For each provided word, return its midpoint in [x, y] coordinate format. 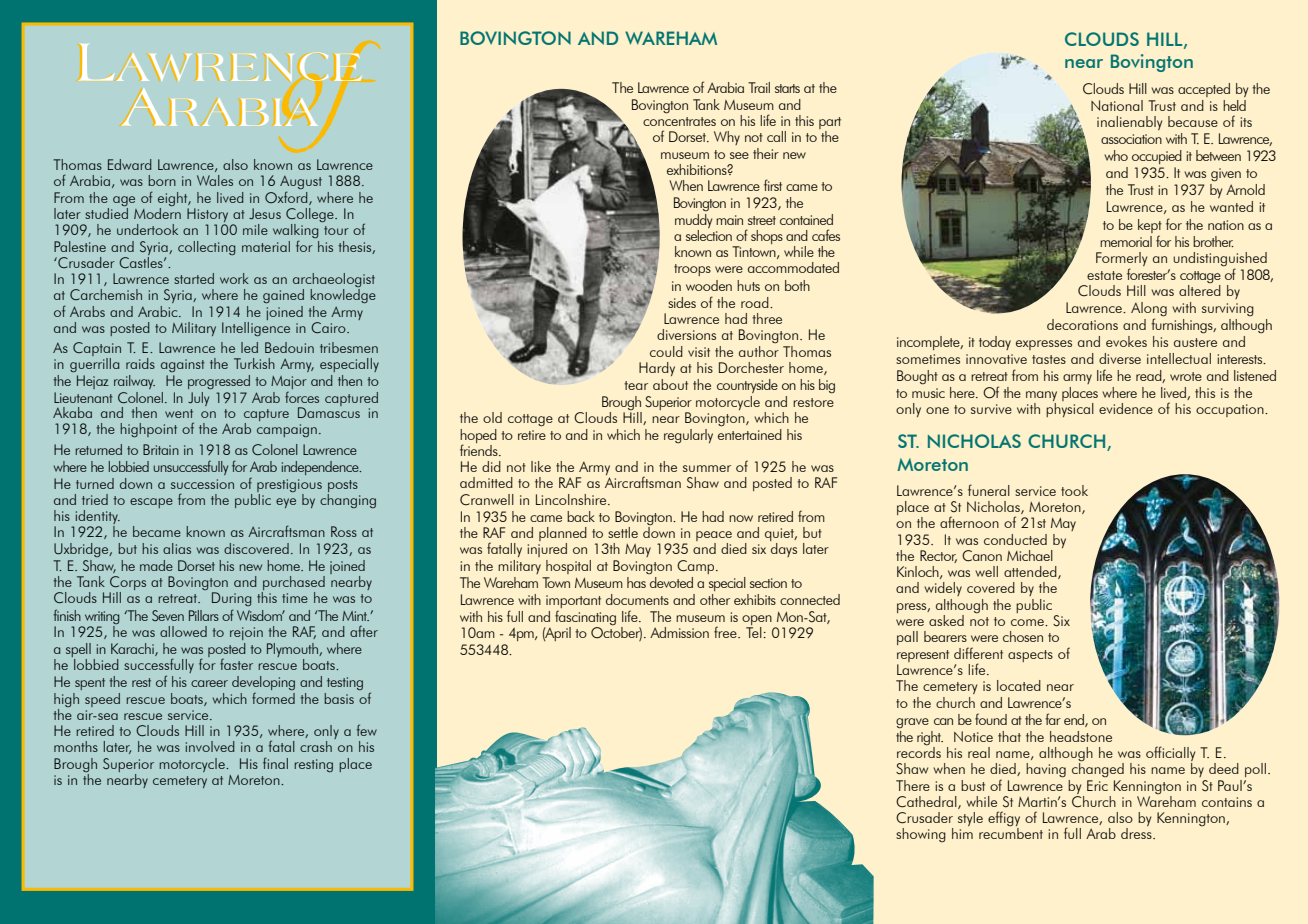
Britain [161, 449]
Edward [130, 164]
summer [707, 468]
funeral [989, 490]
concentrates [679, 121]
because [1193, 121]
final [275, 763]
